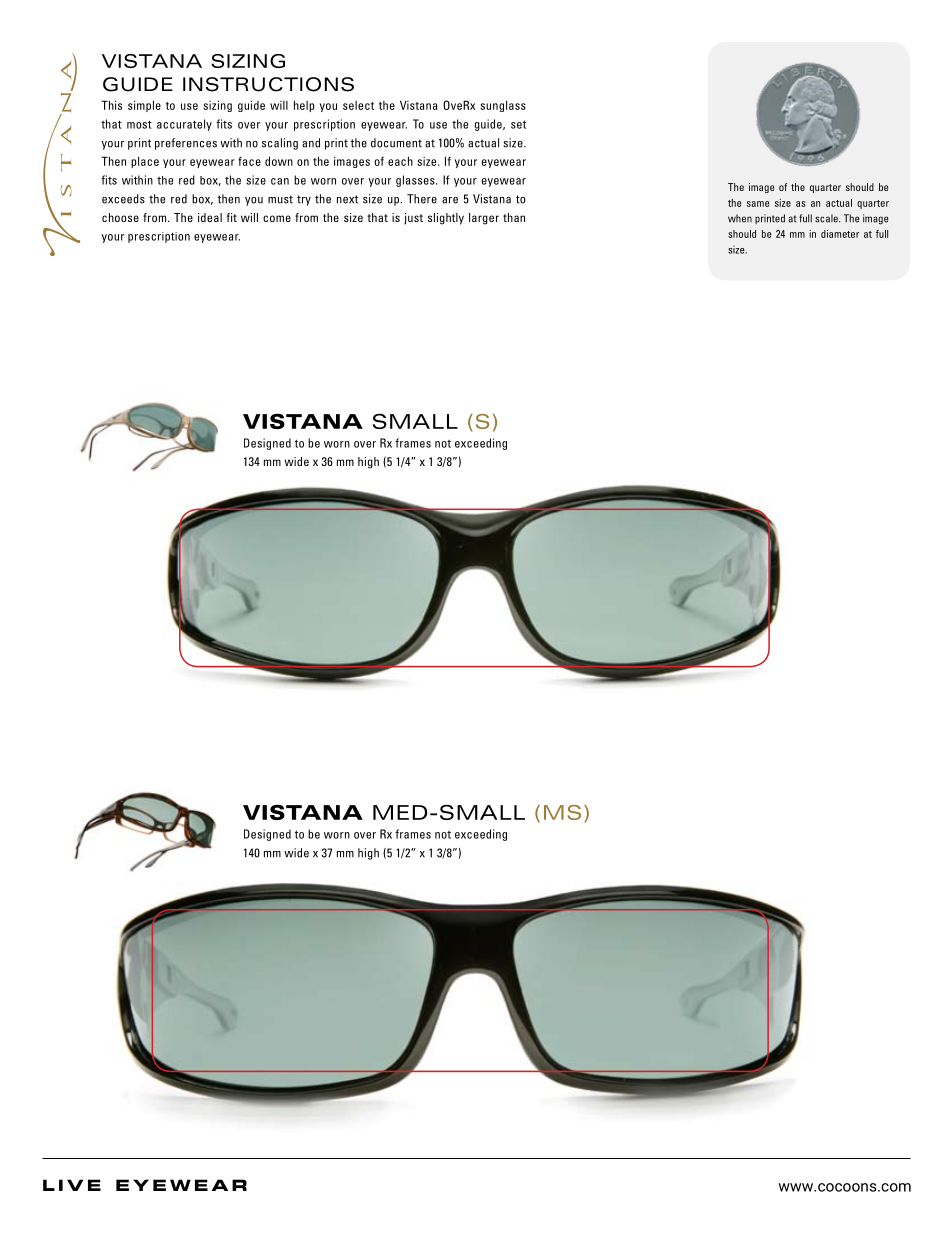  What do you see at coordinates (413, 219) in the screenshot?
I see `just` at bounding box center [413, 219].
